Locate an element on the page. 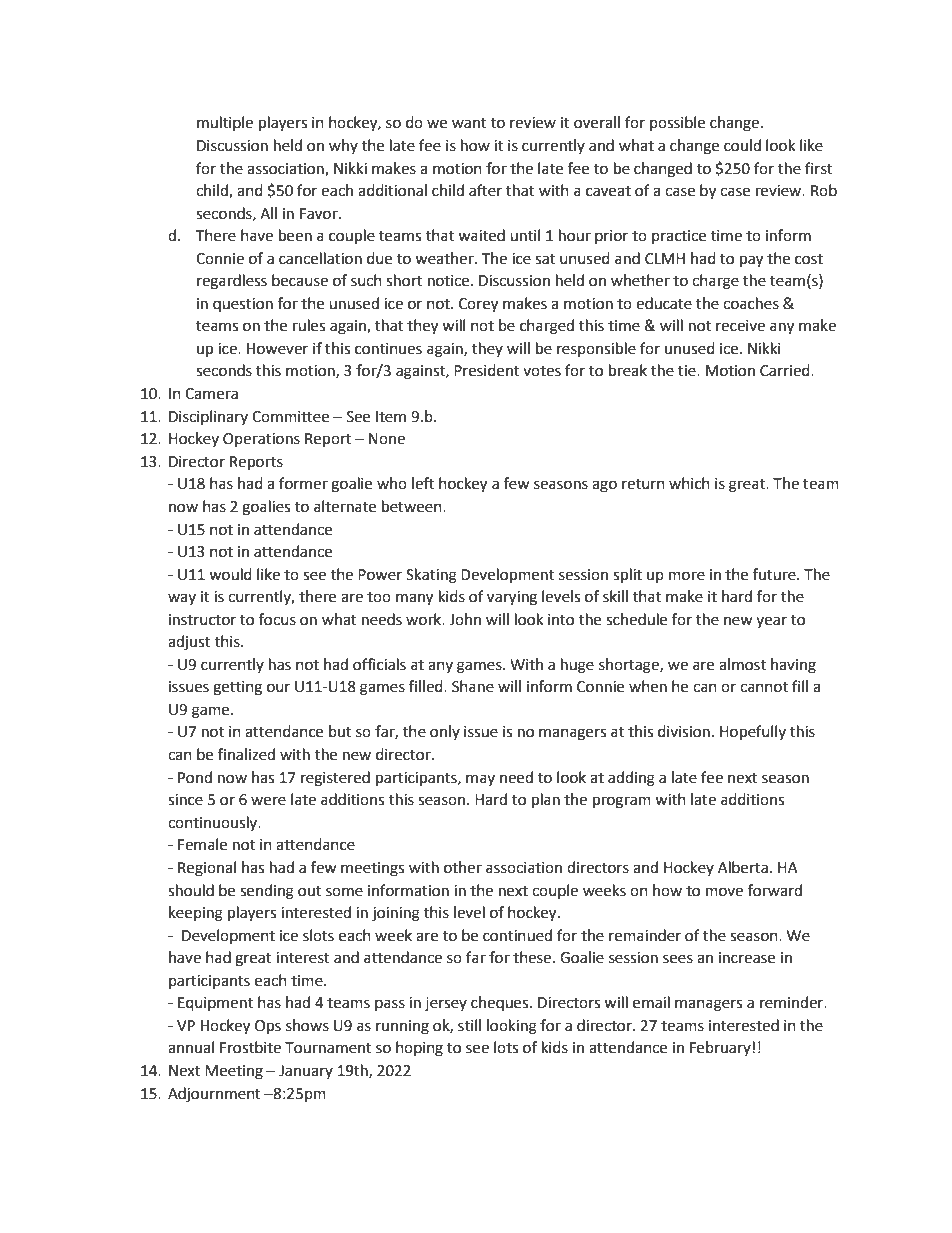 The height and width of the document is (1233, 952). could is located at coordinates (742, 145).
